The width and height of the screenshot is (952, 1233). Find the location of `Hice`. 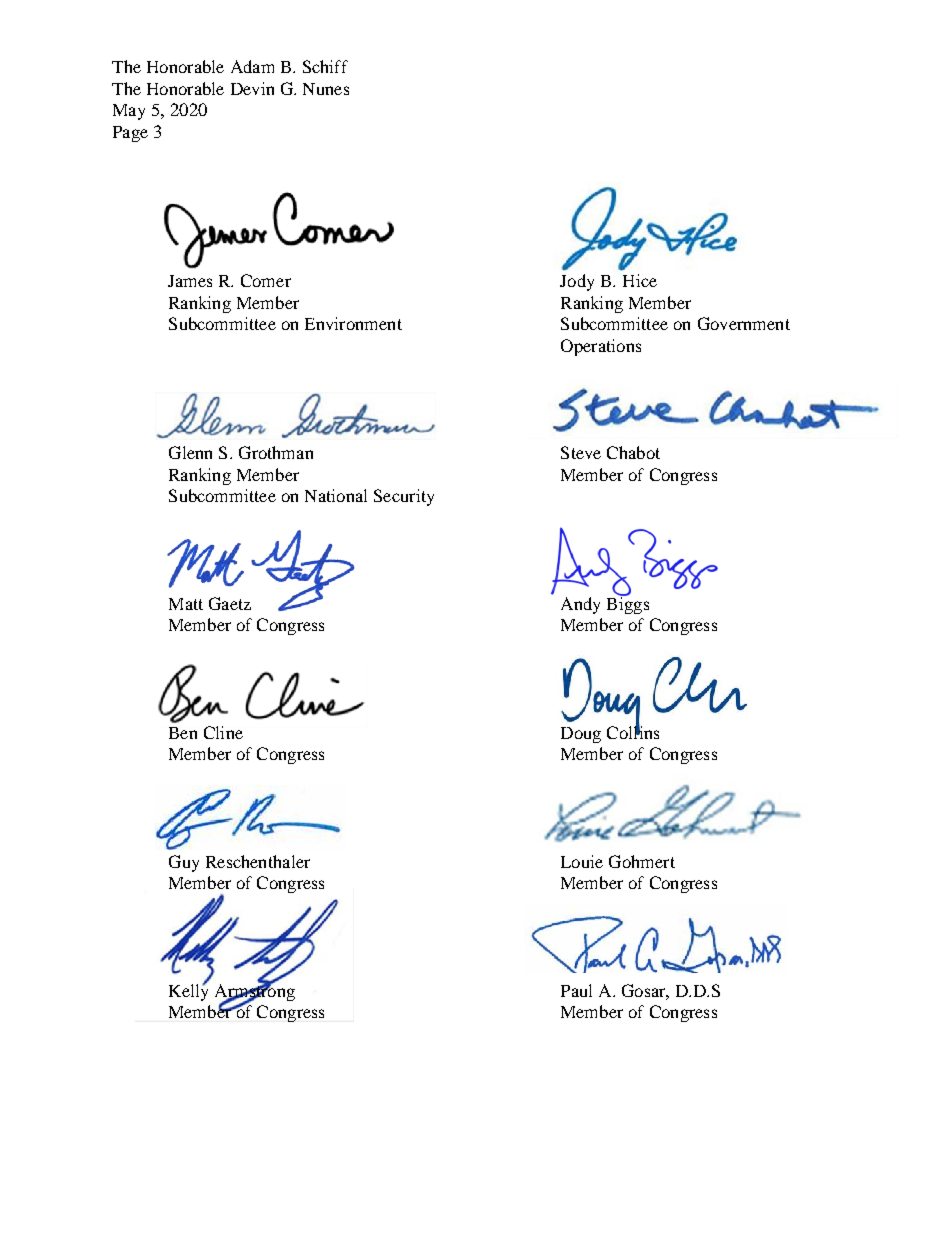

Hice is located at coordinates (640, 280).
